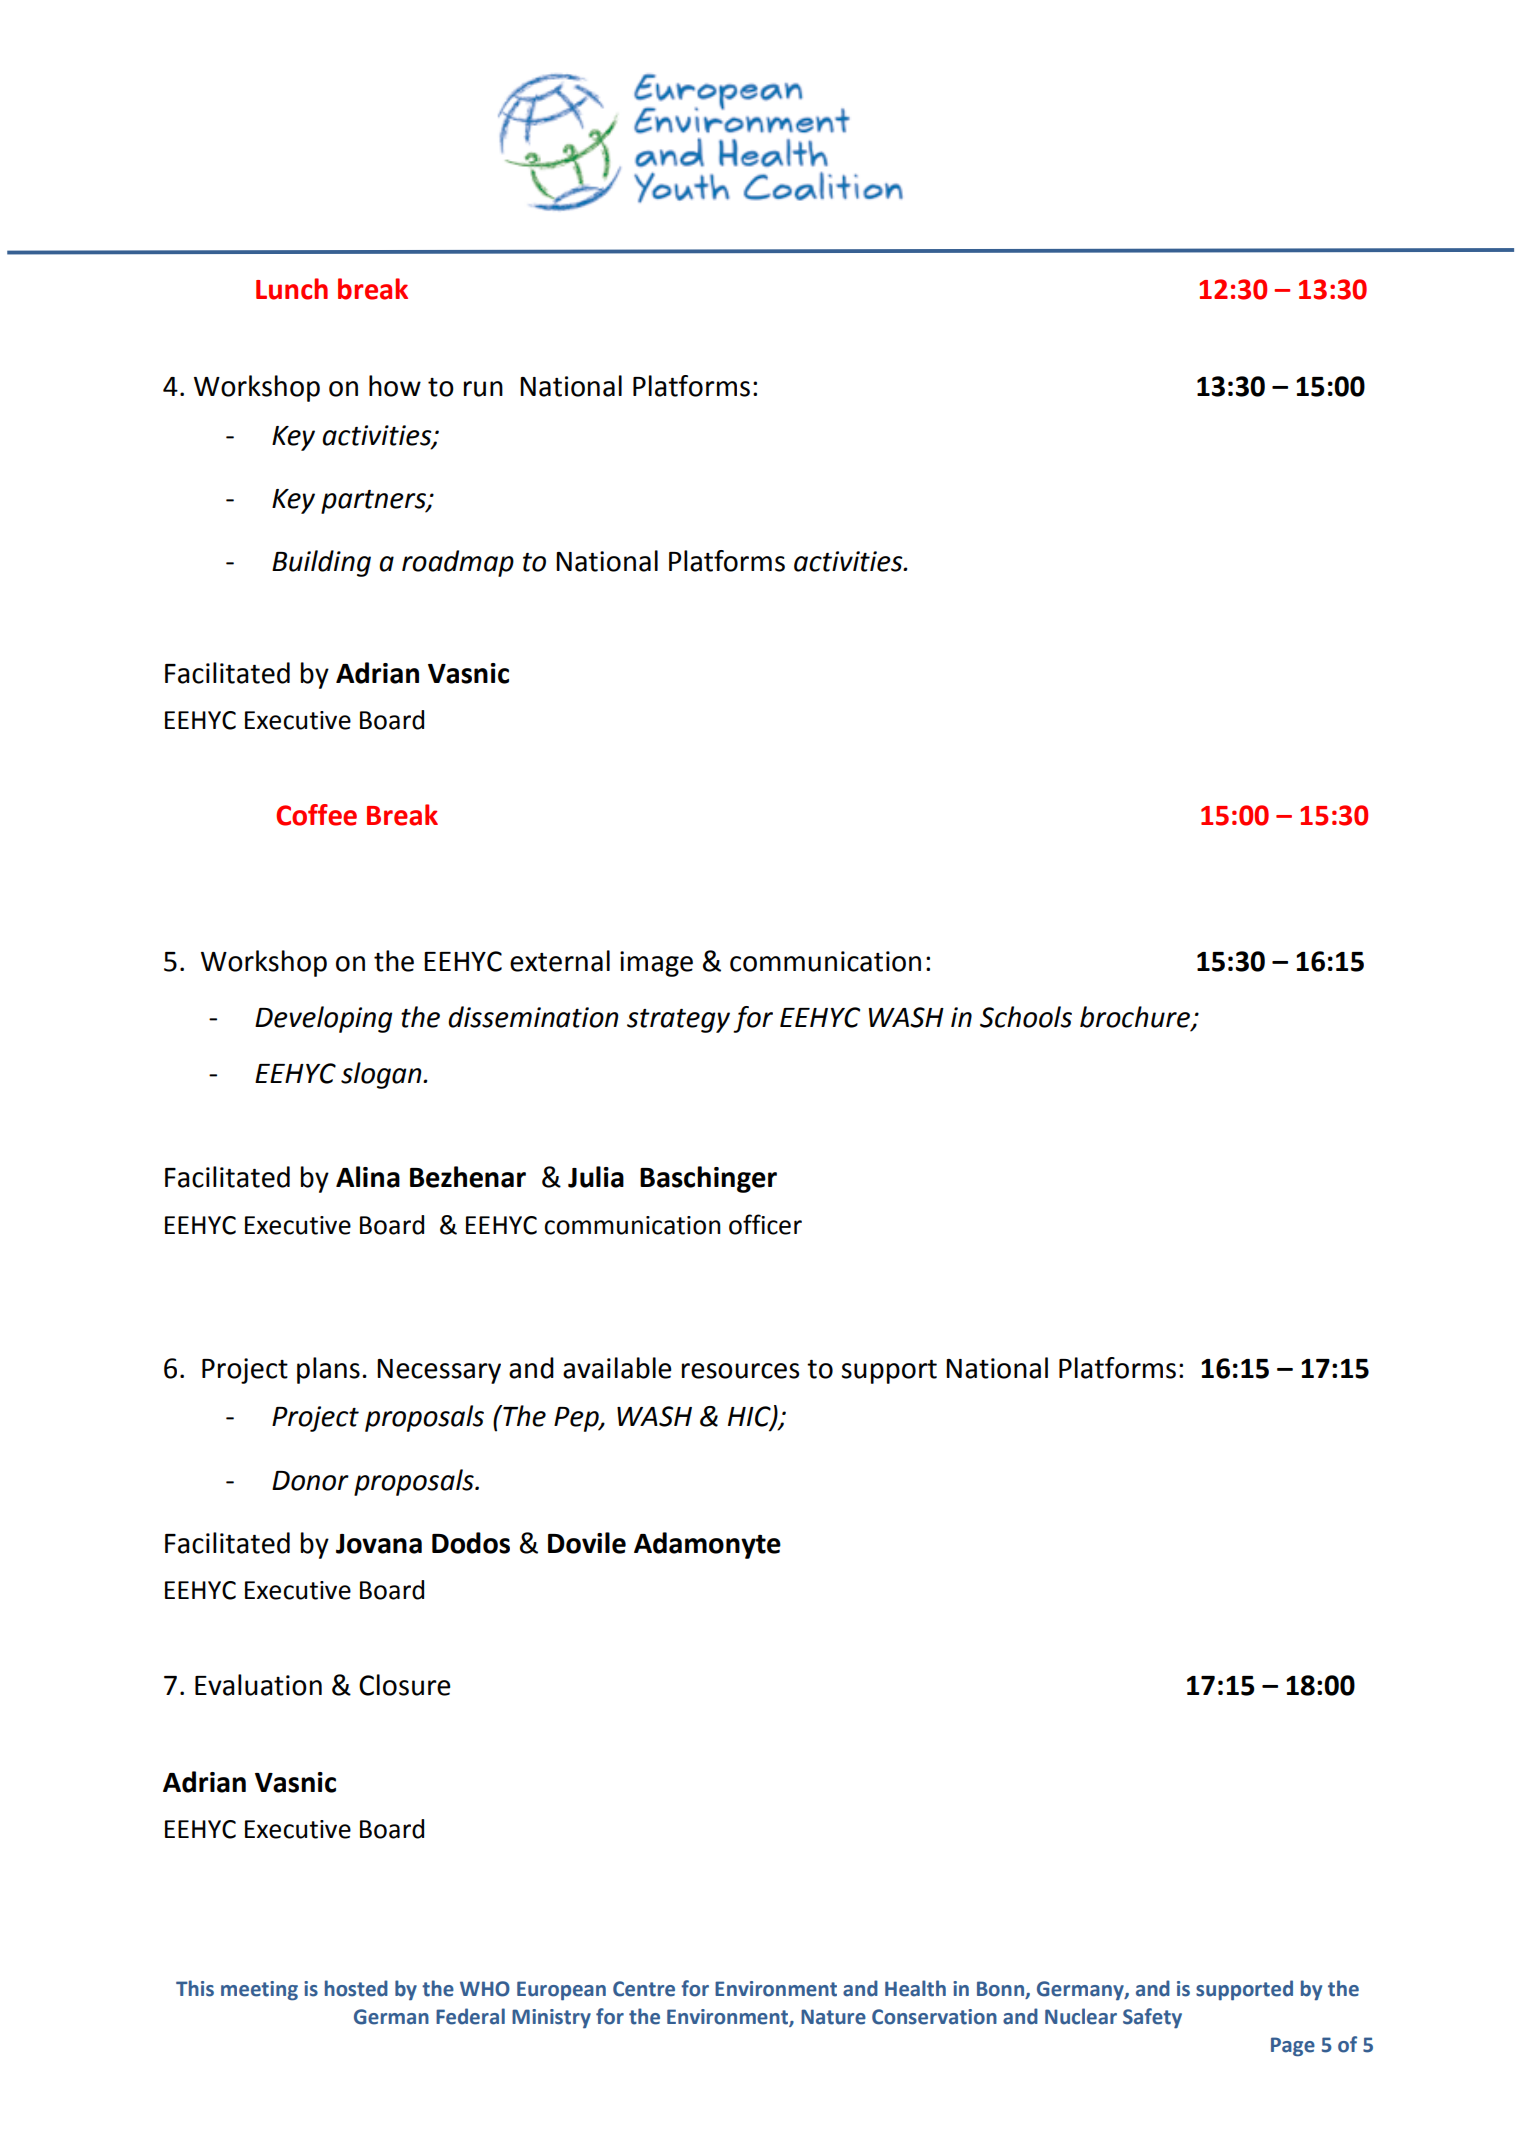 The height and width of the document is (2148, 1517). What do you see at coordinates (656, 964) in the document?
I see `image` at bounding box center [656, 964].
